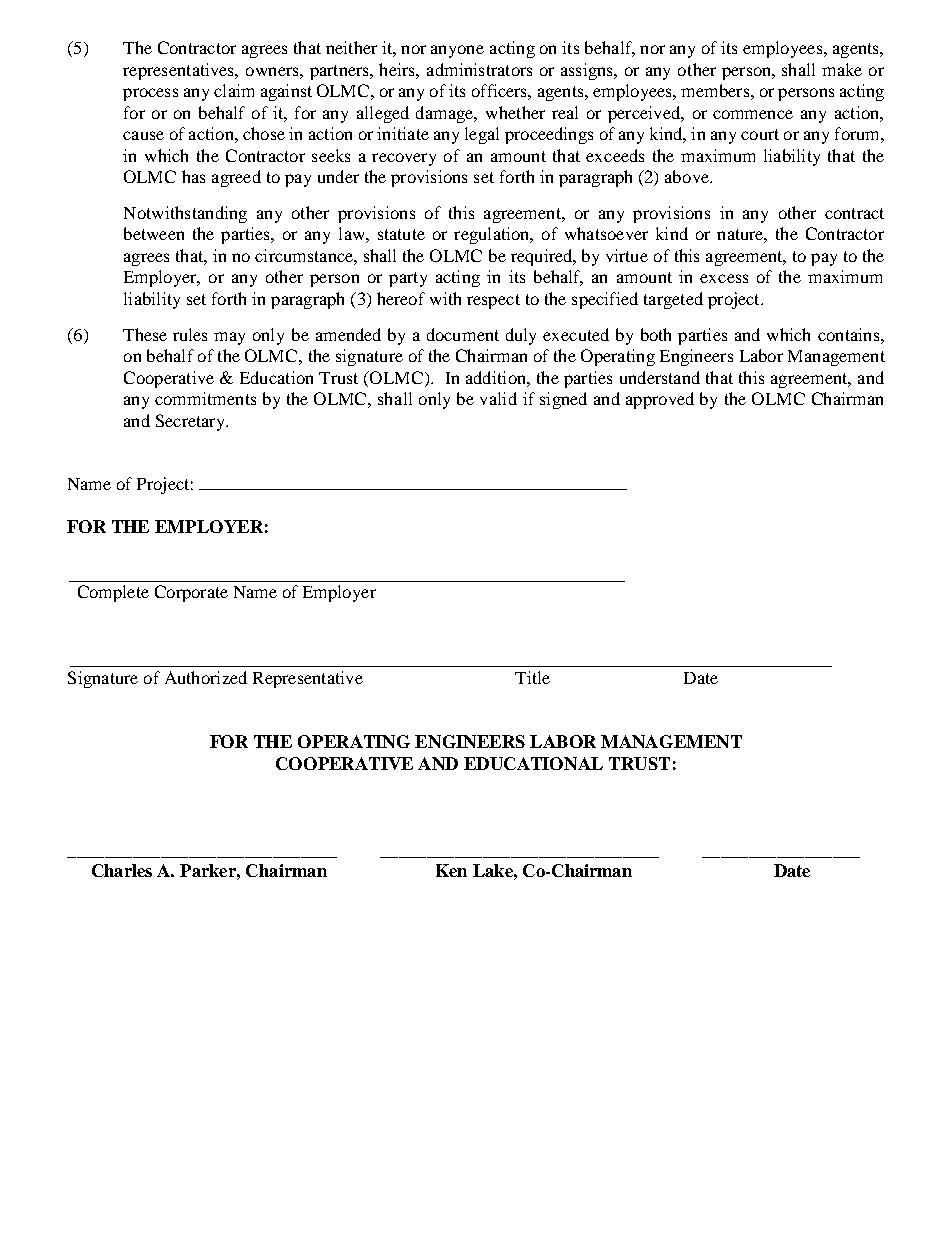  I want to click on Charles, so click(122, 870).
